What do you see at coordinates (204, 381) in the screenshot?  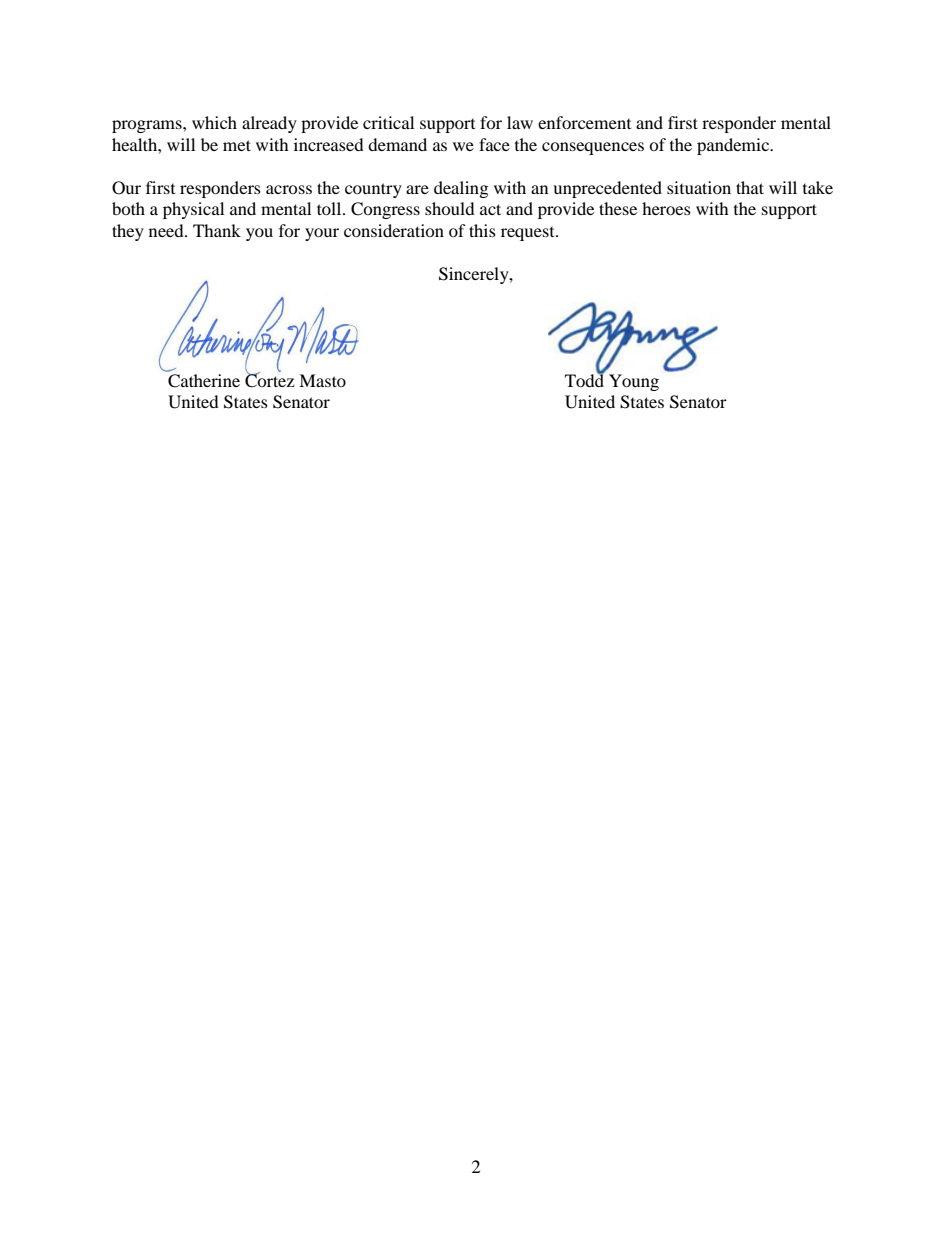 I see `Catherine` at bounding box center [204, 381].
